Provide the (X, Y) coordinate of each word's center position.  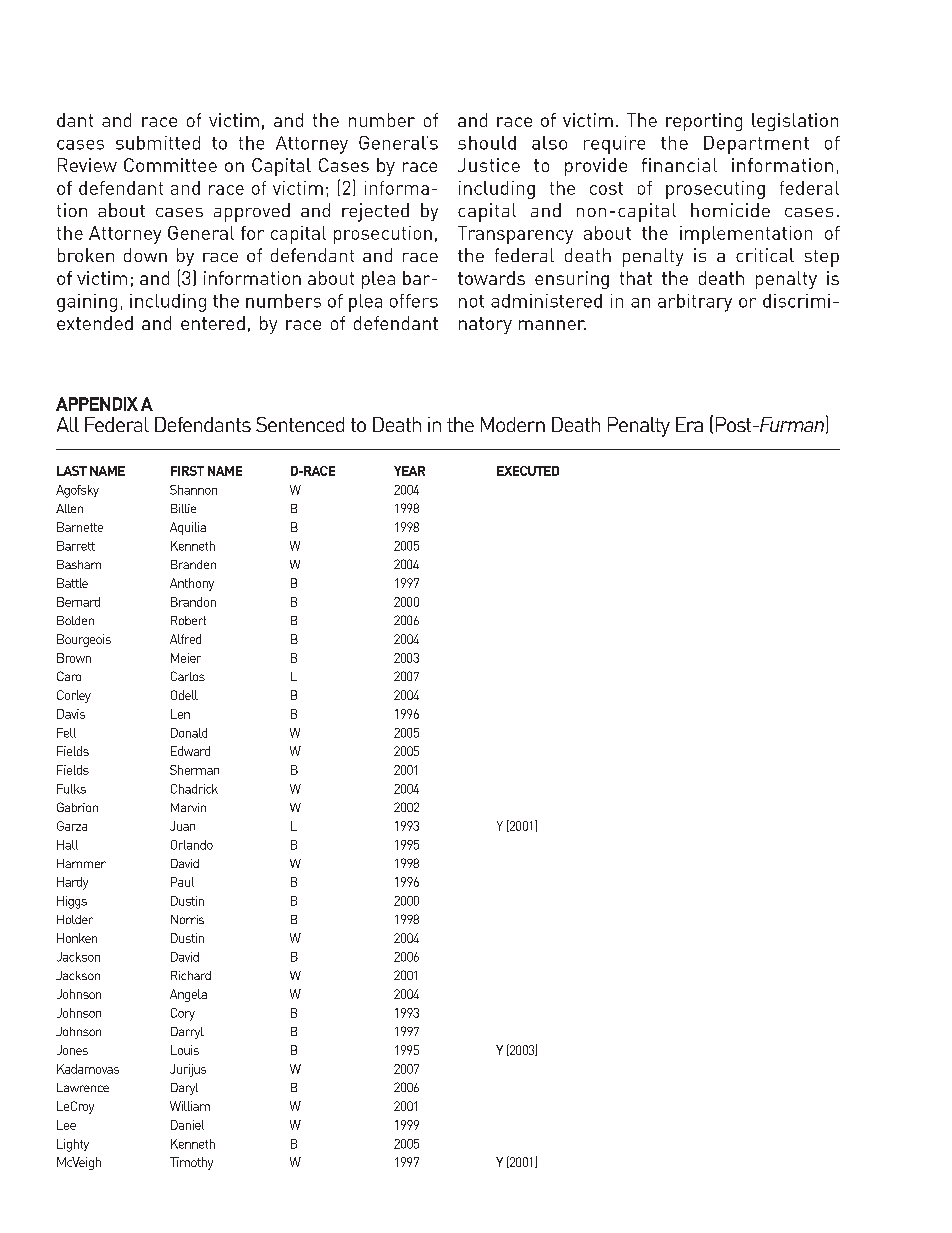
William (190, 1106)
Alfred (185, 639)
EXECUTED (528, 471)
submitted (158, 143)
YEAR (409, 471)
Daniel (187, 1125)
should (487, 143)
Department (756, 145)
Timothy (191, 1163)
